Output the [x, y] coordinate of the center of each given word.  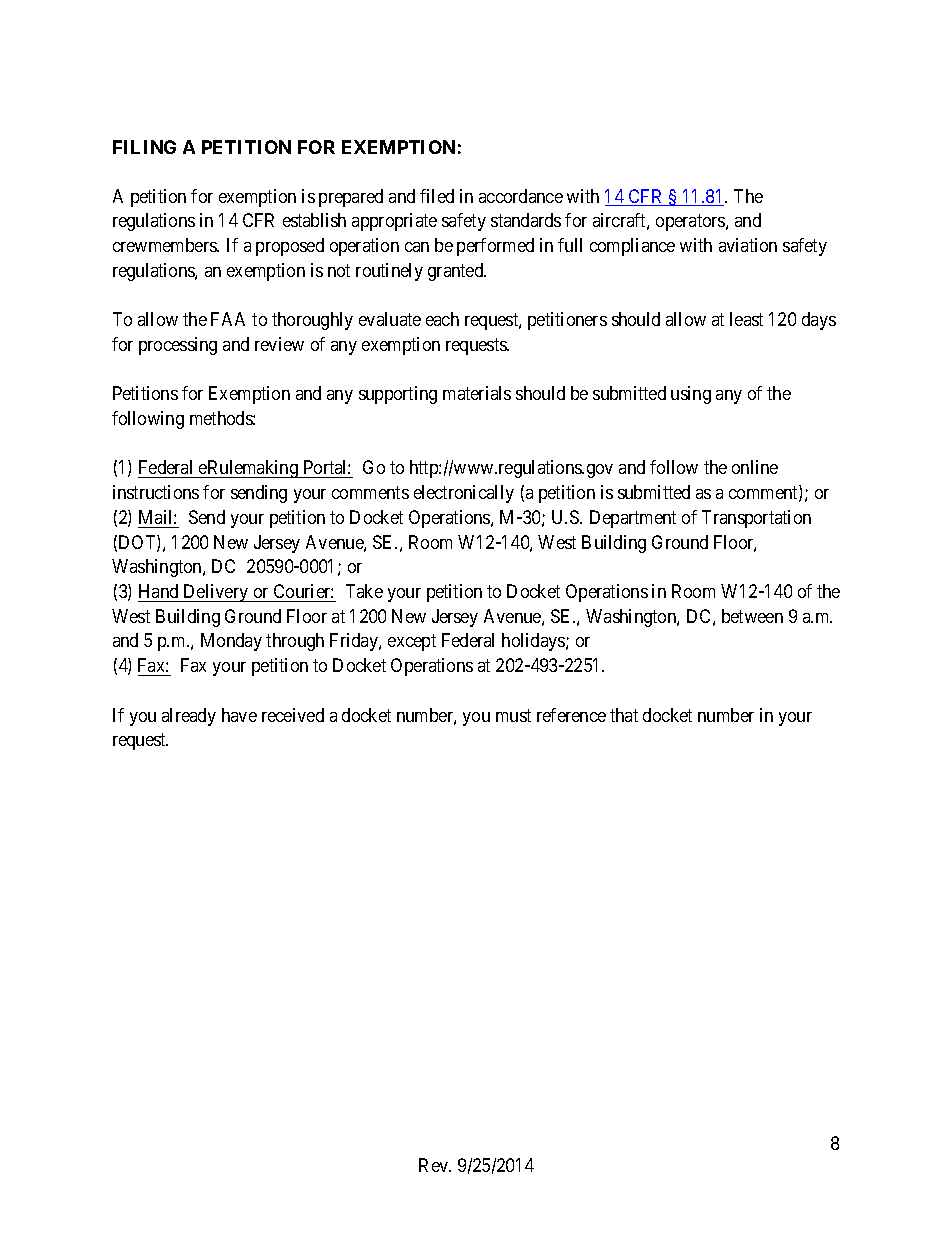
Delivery [216, 593]
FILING [144, 147]
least [746, 319]
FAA [228, 319]
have [239, 715]
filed [437, 196]
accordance [521, 196]
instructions [156, 492]
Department [633, 519]
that [624, 715]
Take [364, 591]
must [513, 715]
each [442, 319]
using [691, 395]
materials [477, 393]
